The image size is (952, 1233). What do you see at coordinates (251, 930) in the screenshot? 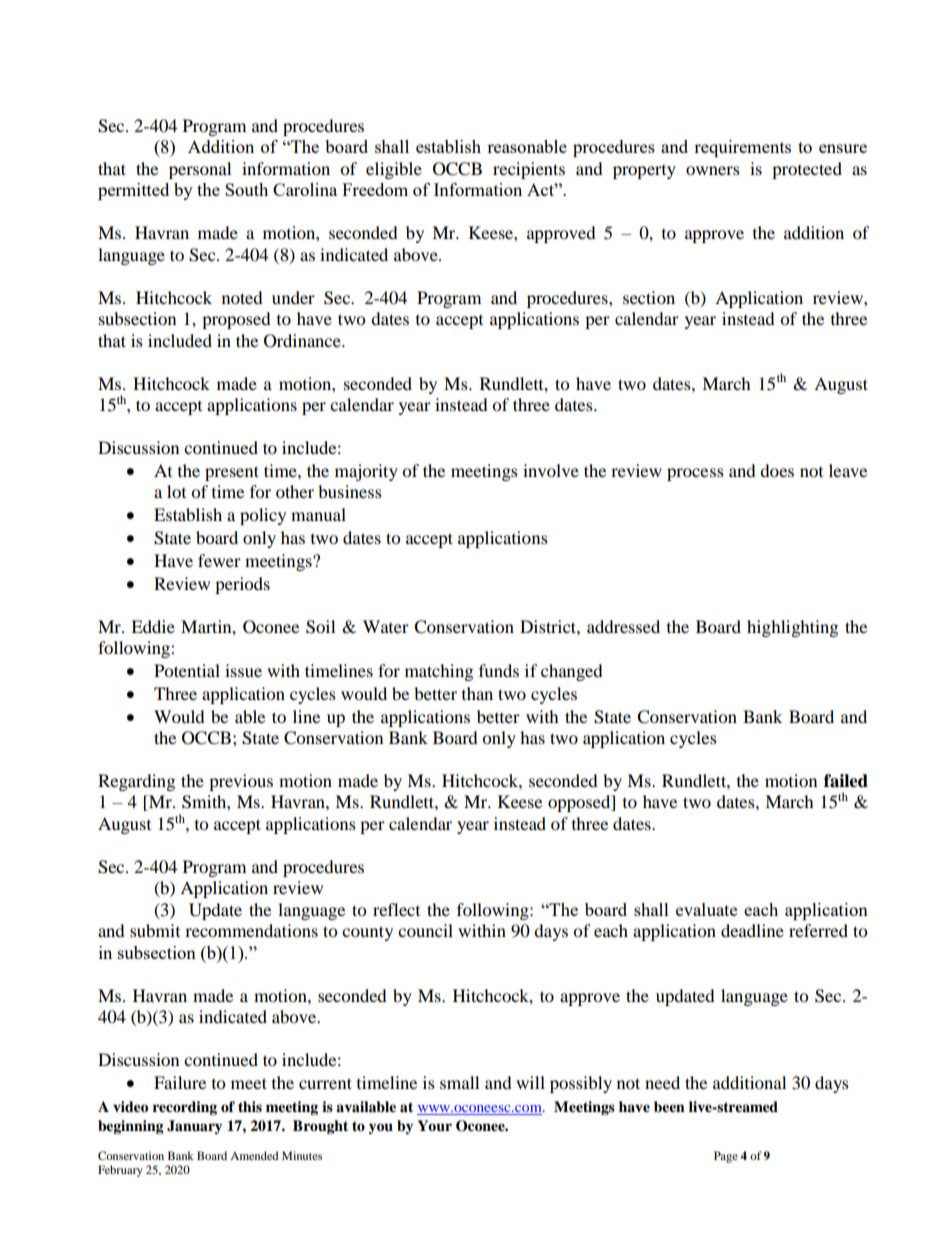
I see `recommendations` at bounding box center [251, 930].
